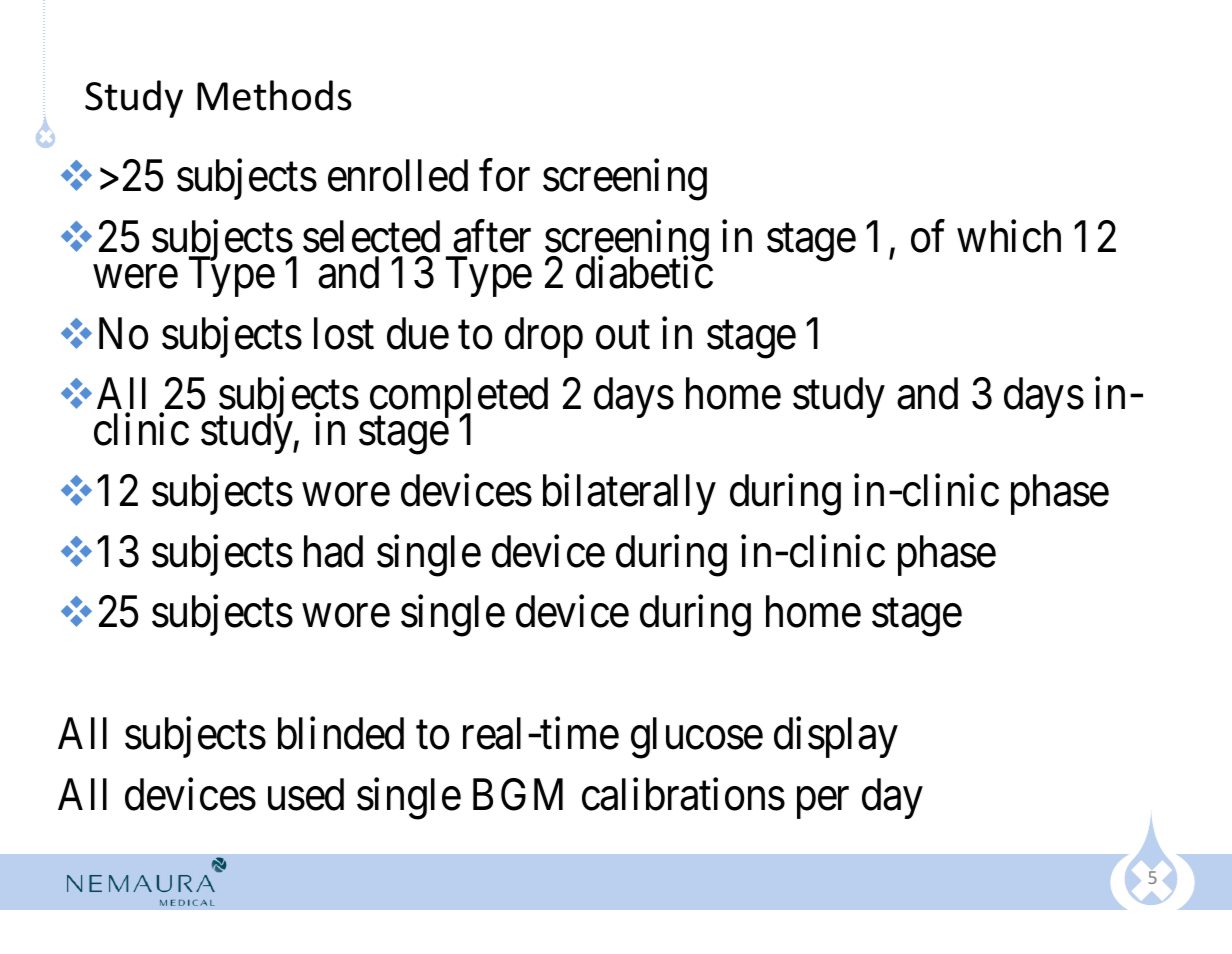  Describe the element at coordinates (306, 794) in the screenshot. I see `used` at that location.
